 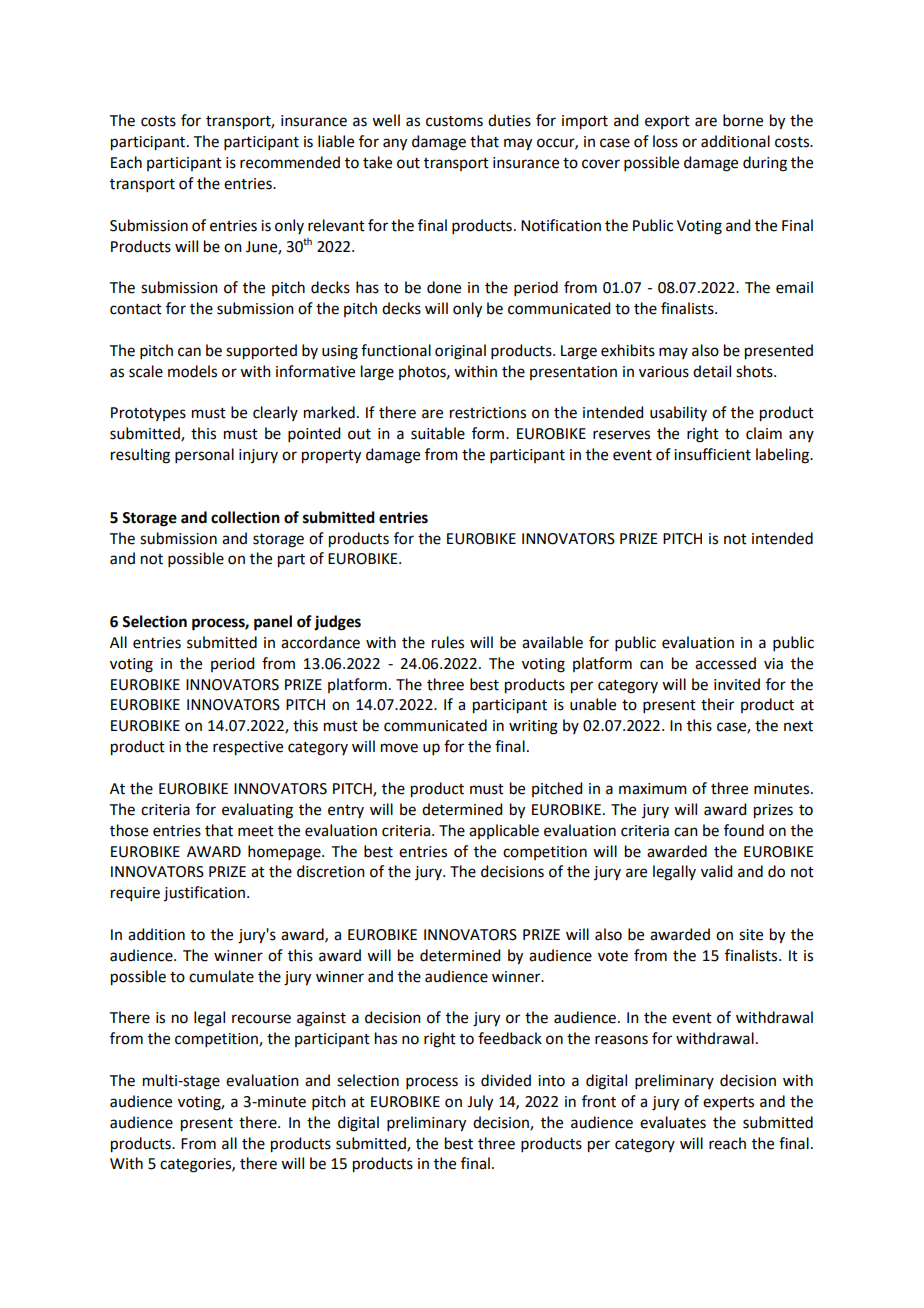 What do you see at coordinates (448, 642) in the document?
I see `rules` at bounding box center [448, 642].
